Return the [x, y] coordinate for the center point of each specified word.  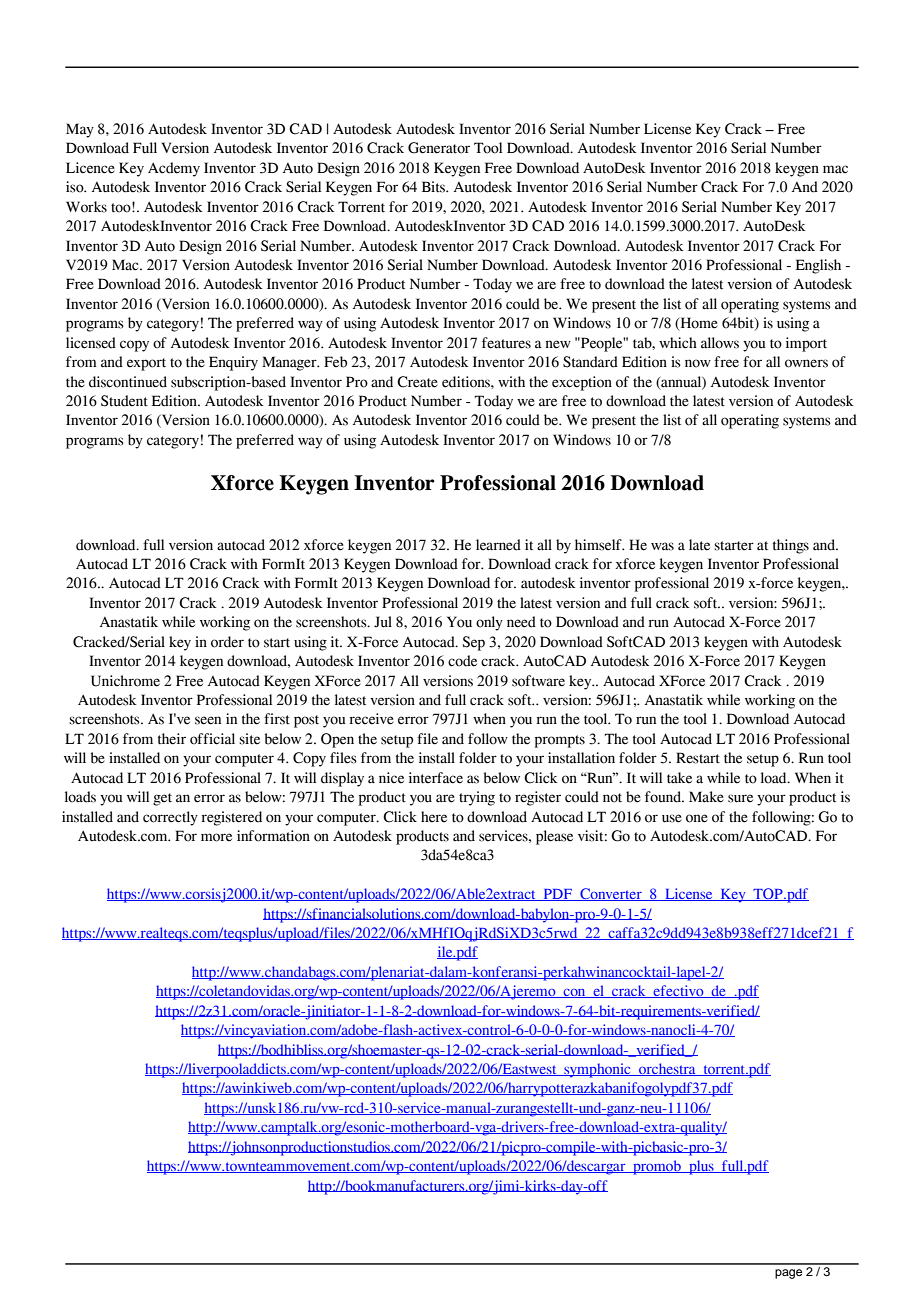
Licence [90, 168]
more [216, 837]
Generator [439, 148]
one [697, 818]
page [788, 1274]
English [818, 266]
